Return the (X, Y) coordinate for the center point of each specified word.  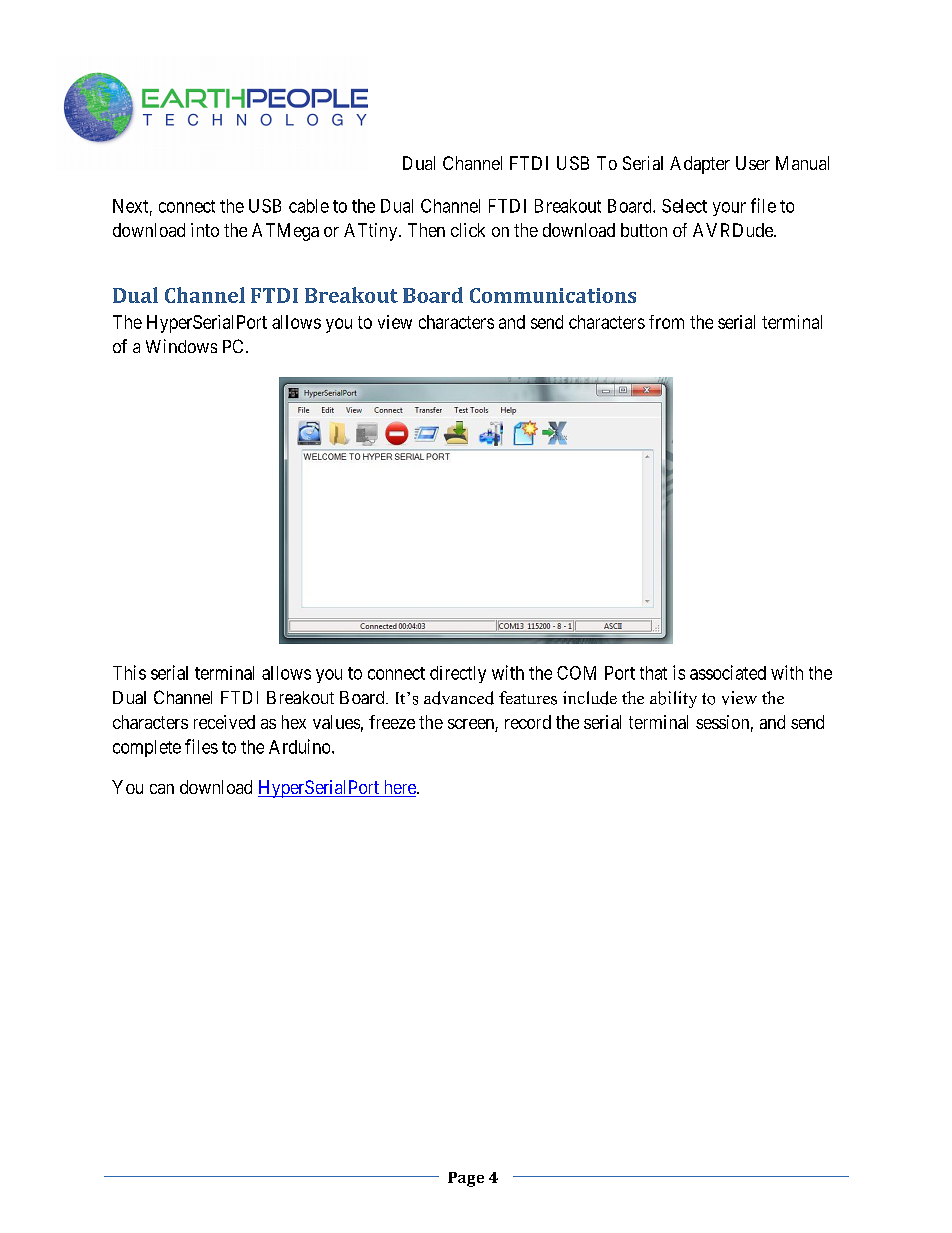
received (224, 722)
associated (728, 672)
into (205, 230)
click (468, 230)
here (399, 788)
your (729, 209)
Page (466, 1179)
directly (458, 674)
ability (673, 699)
